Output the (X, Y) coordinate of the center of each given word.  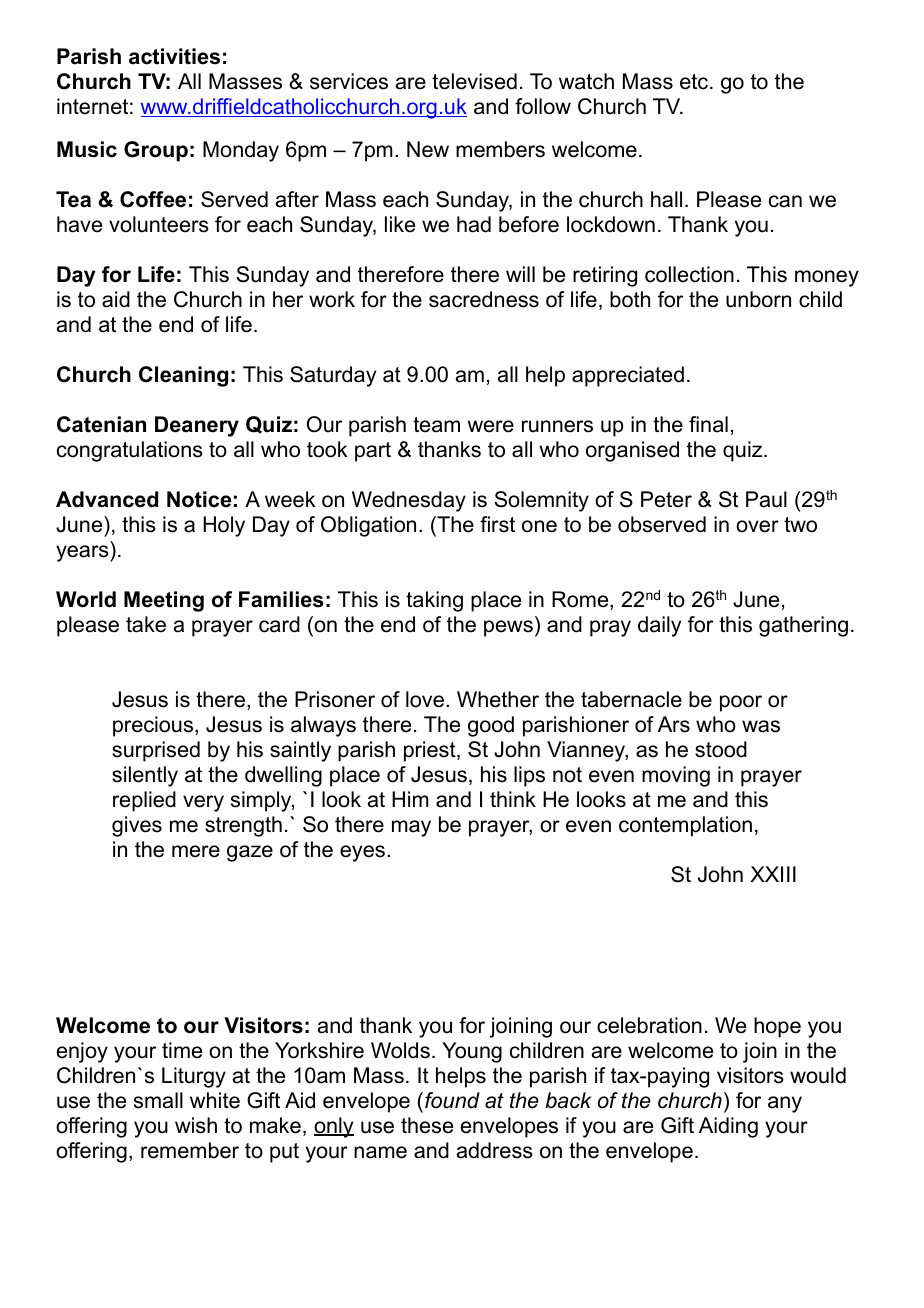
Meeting (164, 601)
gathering (803, 626)
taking (434, 601)
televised (474, 81)
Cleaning (183, 376)
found (452, 1100)
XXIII (773, 874)
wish (196, 1125)
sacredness (484, 299)
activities (174, 56)
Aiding (728, 1127)
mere (196, 851)
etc (695, 82)
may (411, 828)
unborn (758, 299)
